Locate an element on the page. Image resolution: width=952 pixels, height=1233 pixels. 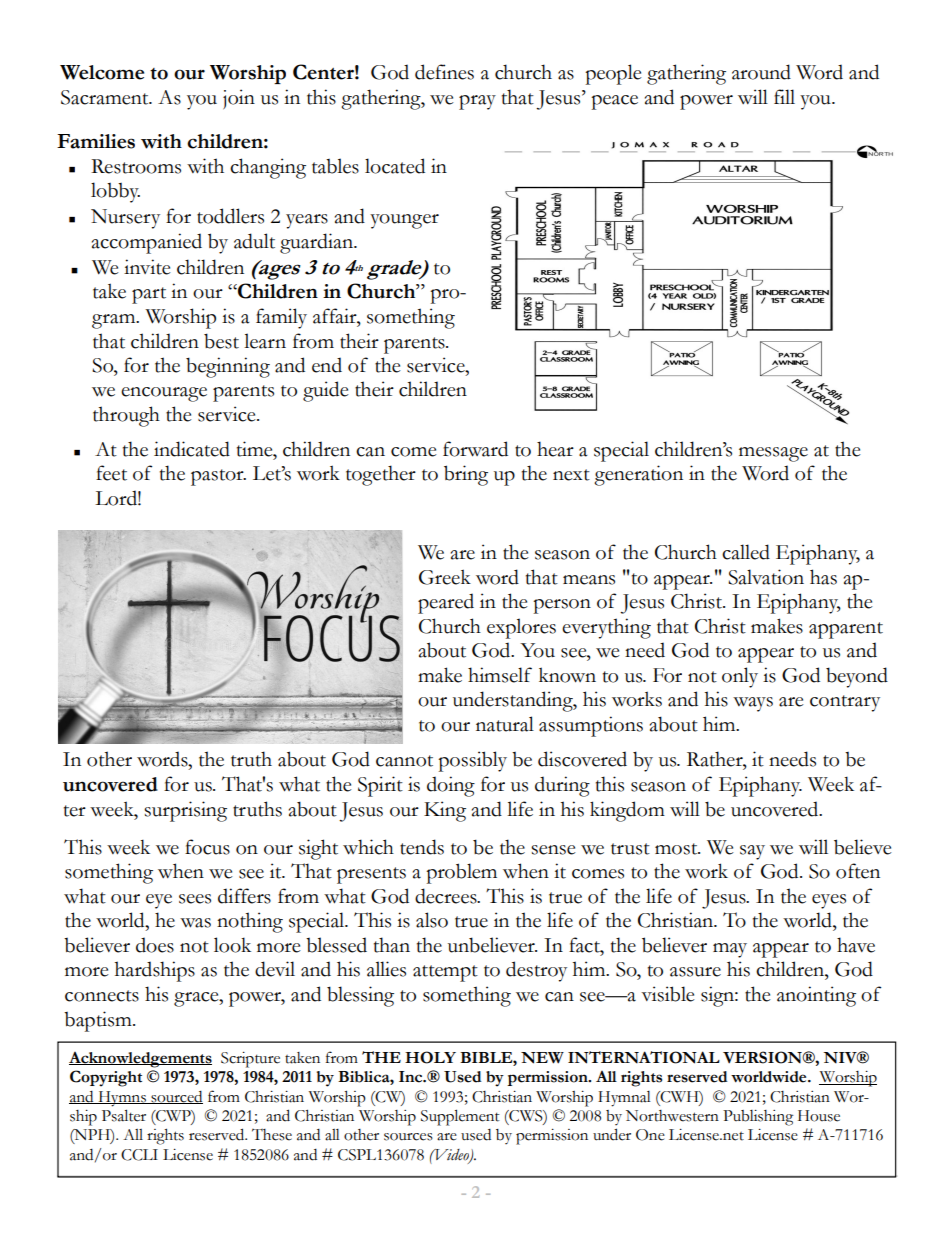
pastor is located at coordinates (218, 477).
